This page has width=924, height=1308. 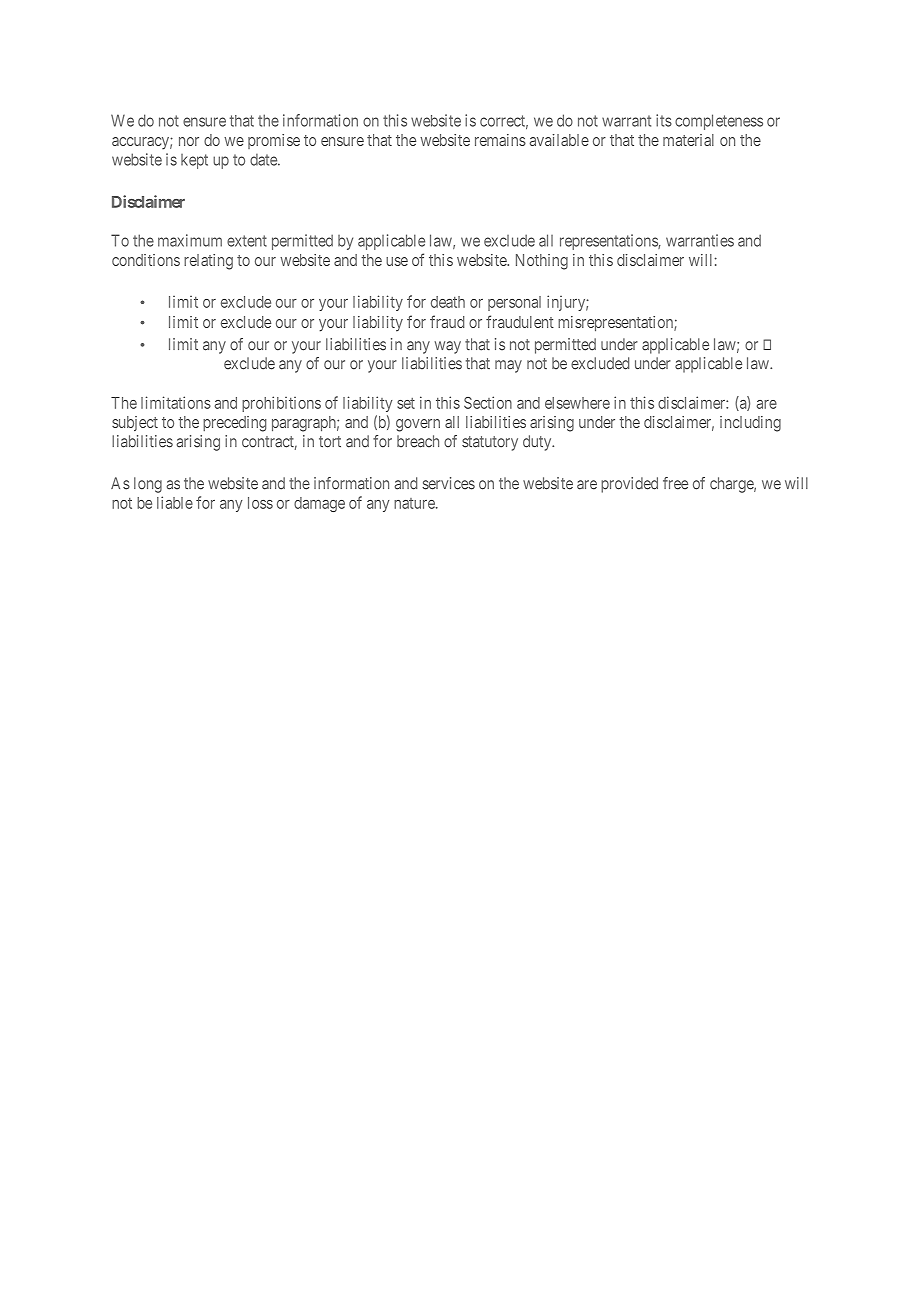 What do you see at coordinates (189, 141) in the page?
I see `nor` at bounding box center [189, 141].
